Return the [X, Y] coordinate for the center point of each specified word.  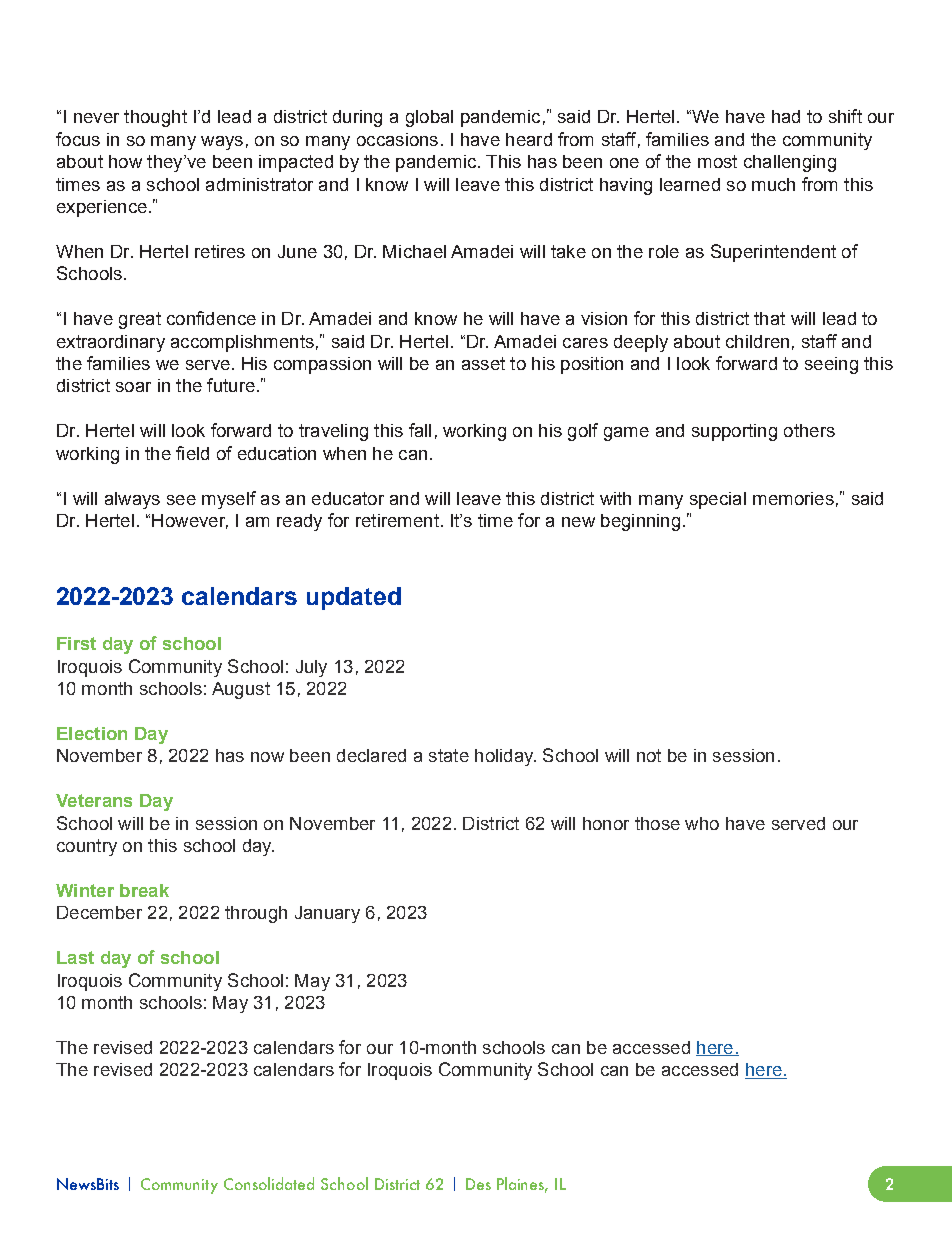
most [717, 161]
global [429, 118]
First [76, 643]
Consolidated [269, 1183]
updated [354, 598]
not [649, 755]
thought [155, 118]
